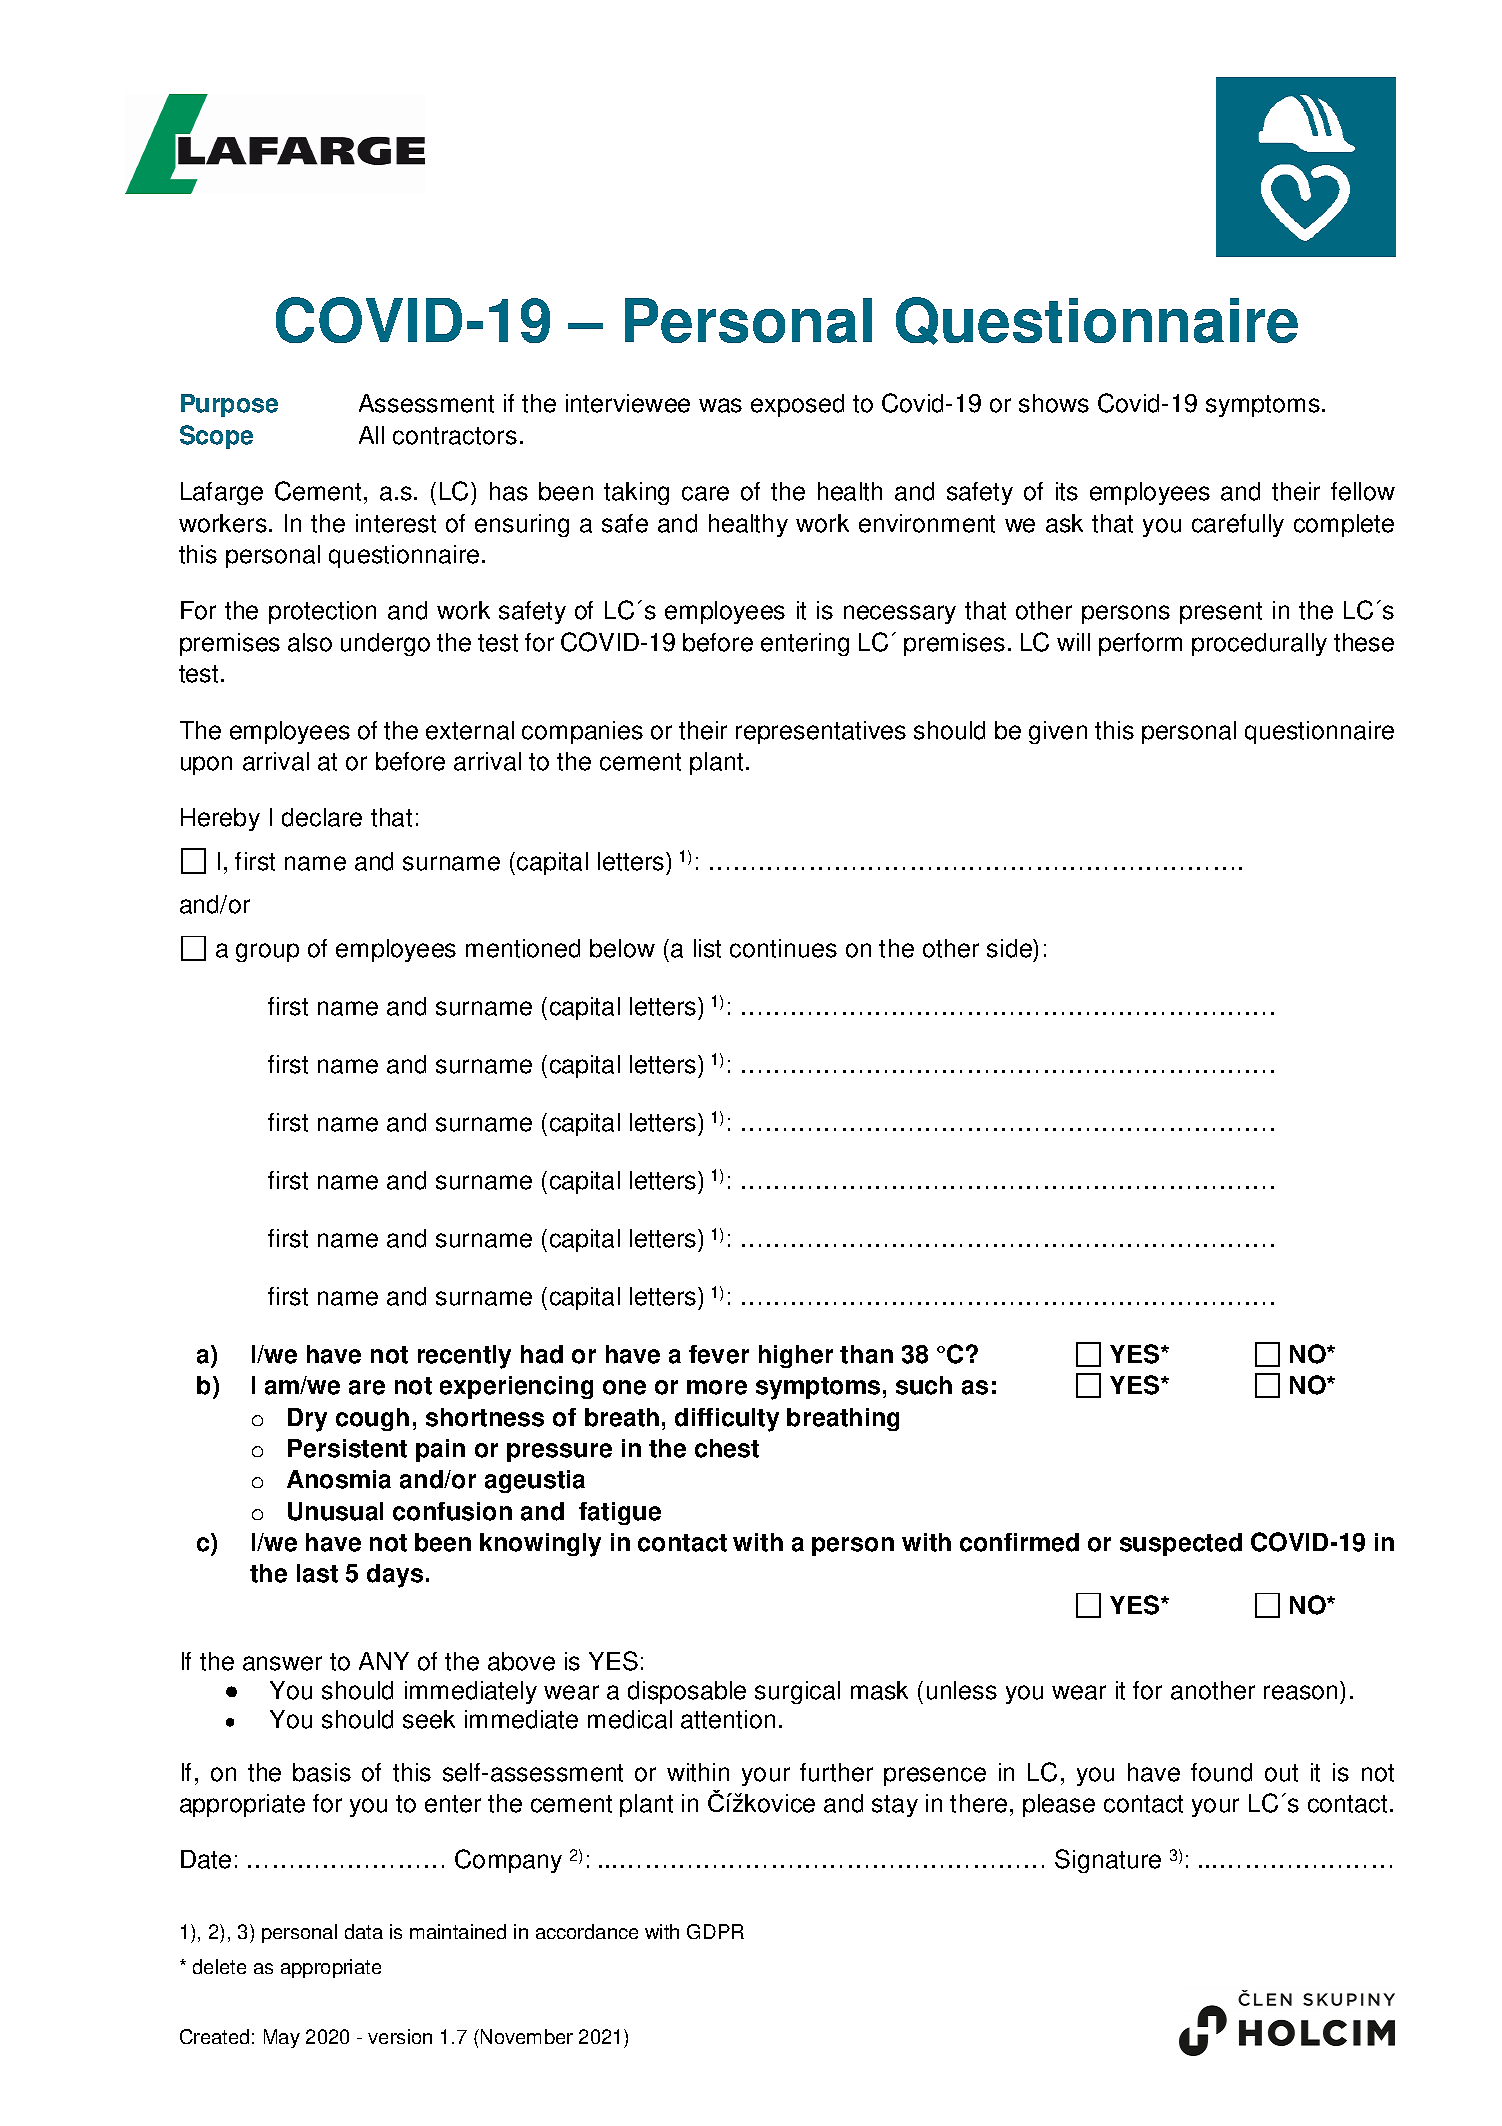 This document has height=2126, width=1502. I want to click on exposed, so click(797, 405).
